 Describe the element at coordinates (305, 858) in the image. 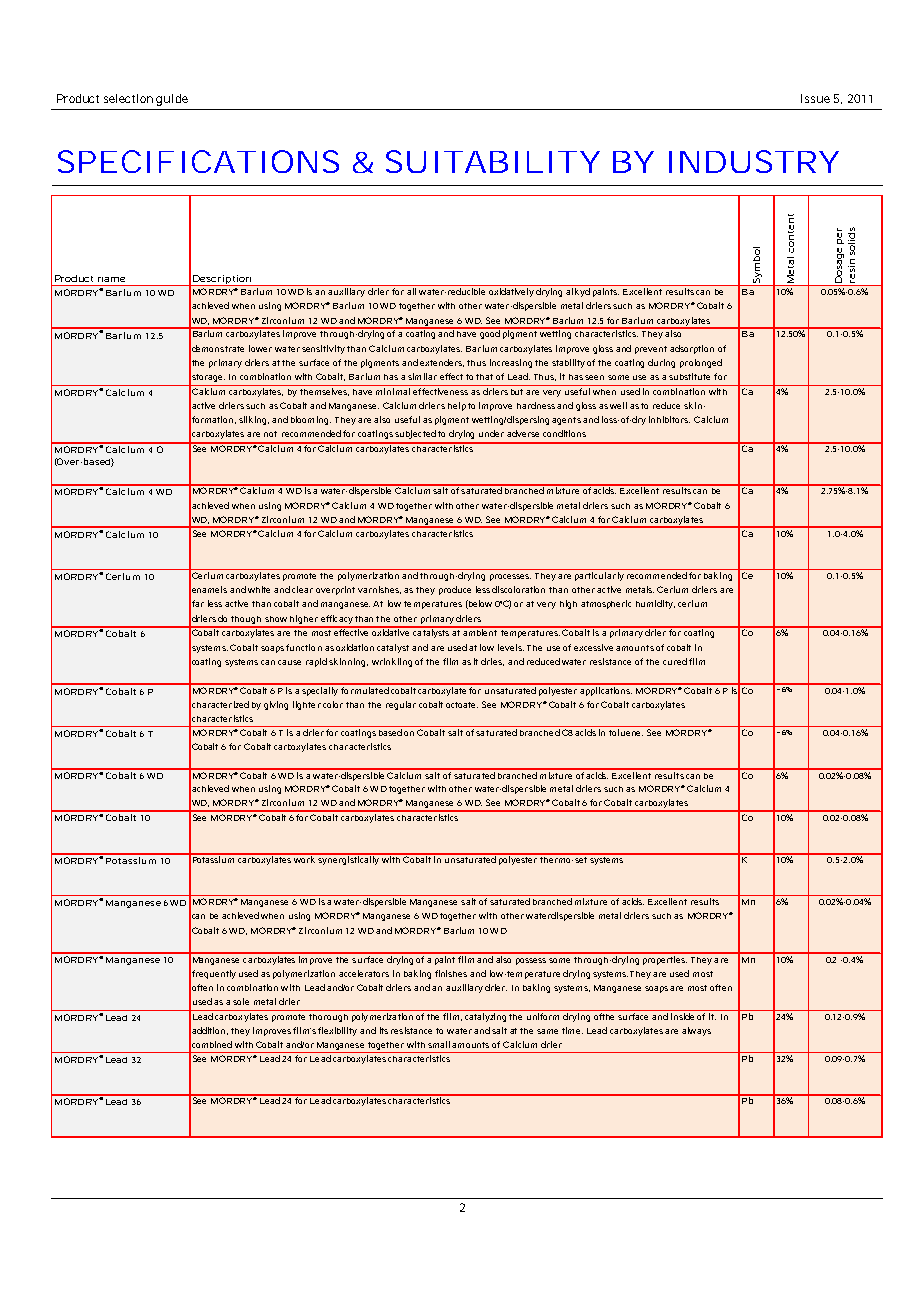

I see `work` at that location.
